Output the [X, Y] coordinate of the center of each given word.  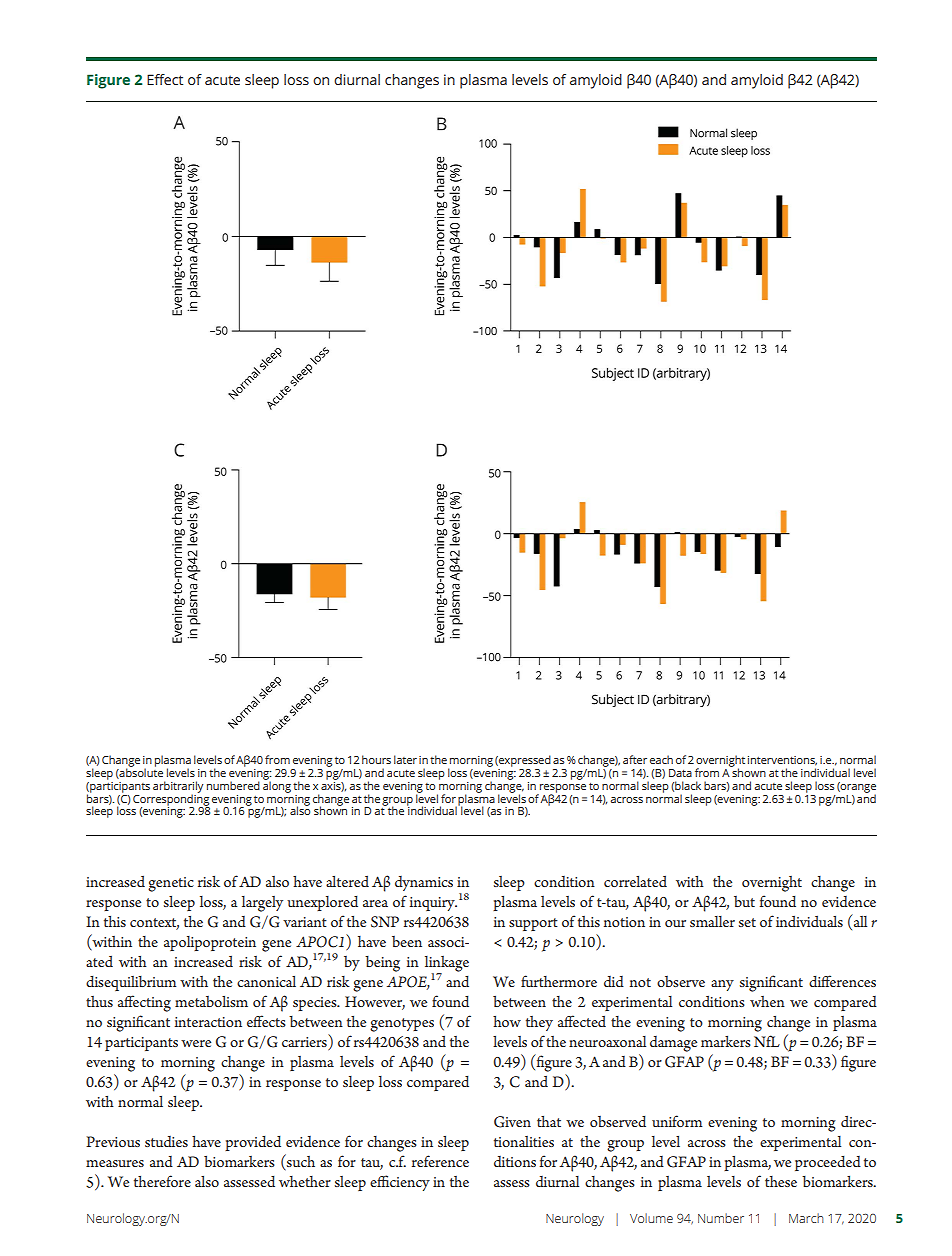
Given [512, 1122]
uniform [677, 1121]
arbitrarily [178, 788]
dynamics [424, 883]
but [744, 901]
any [722, 985]
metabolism [211, 1001]
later [405, 759]
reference [440, 1161]
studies [166, 1141]
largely [262, 904]
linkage [447, 965]
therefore [162, 1181]
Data [680, 773]
